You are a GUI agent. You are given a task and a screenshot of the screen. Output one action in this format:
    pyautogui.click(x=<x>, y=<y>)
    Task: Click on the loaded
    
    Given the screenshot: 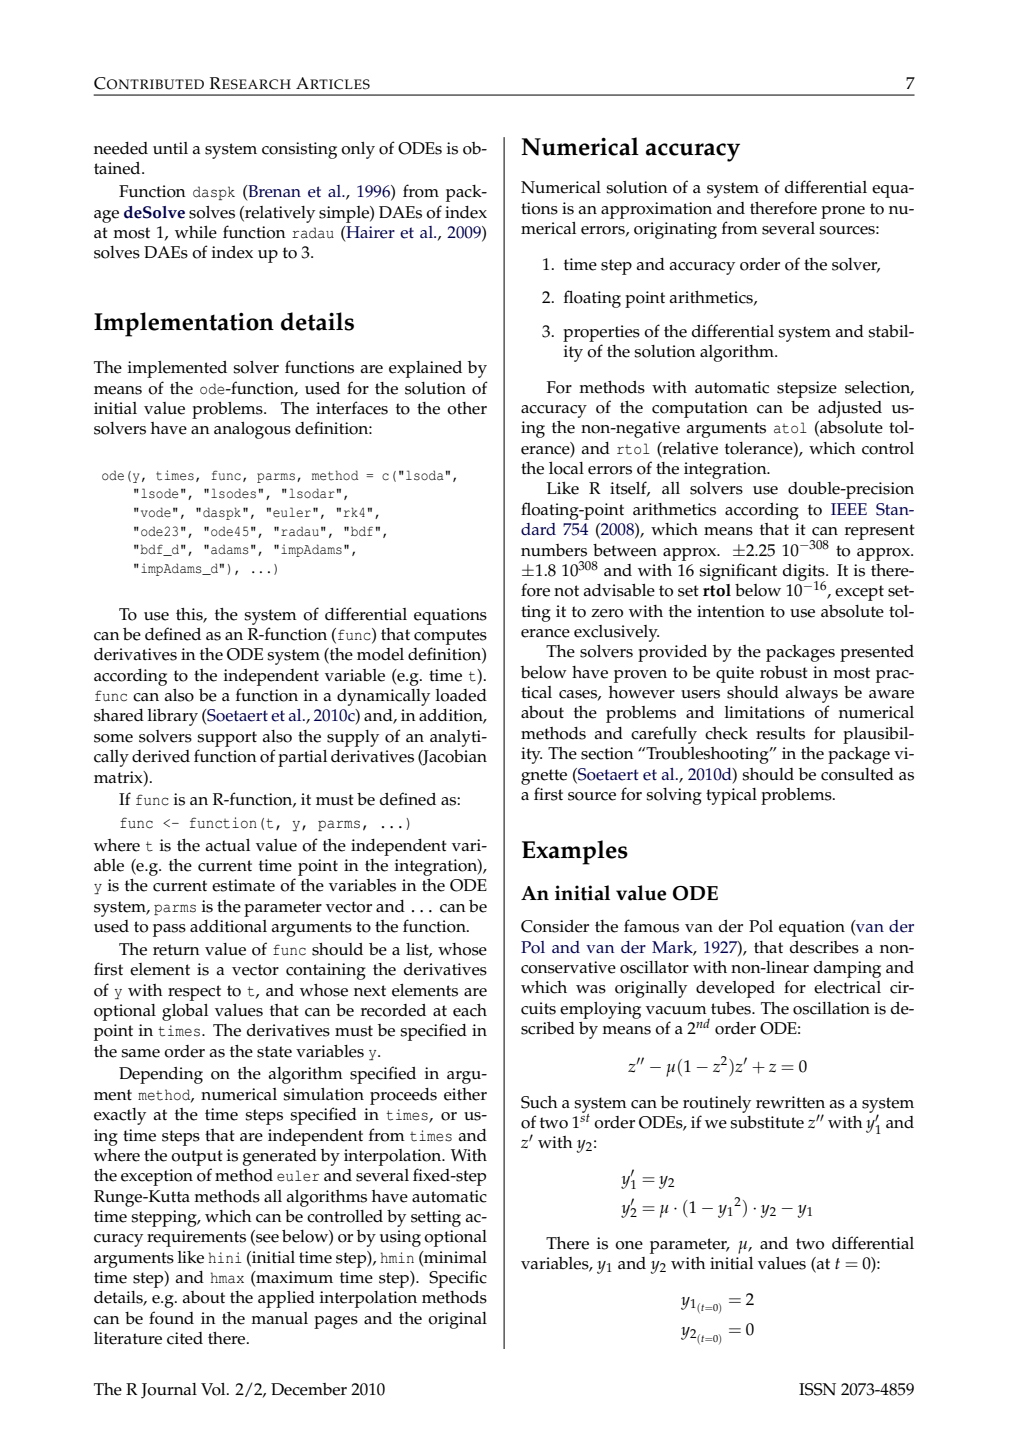 What is the action you would take?
    pyautogui.click(x=461, y=695)
